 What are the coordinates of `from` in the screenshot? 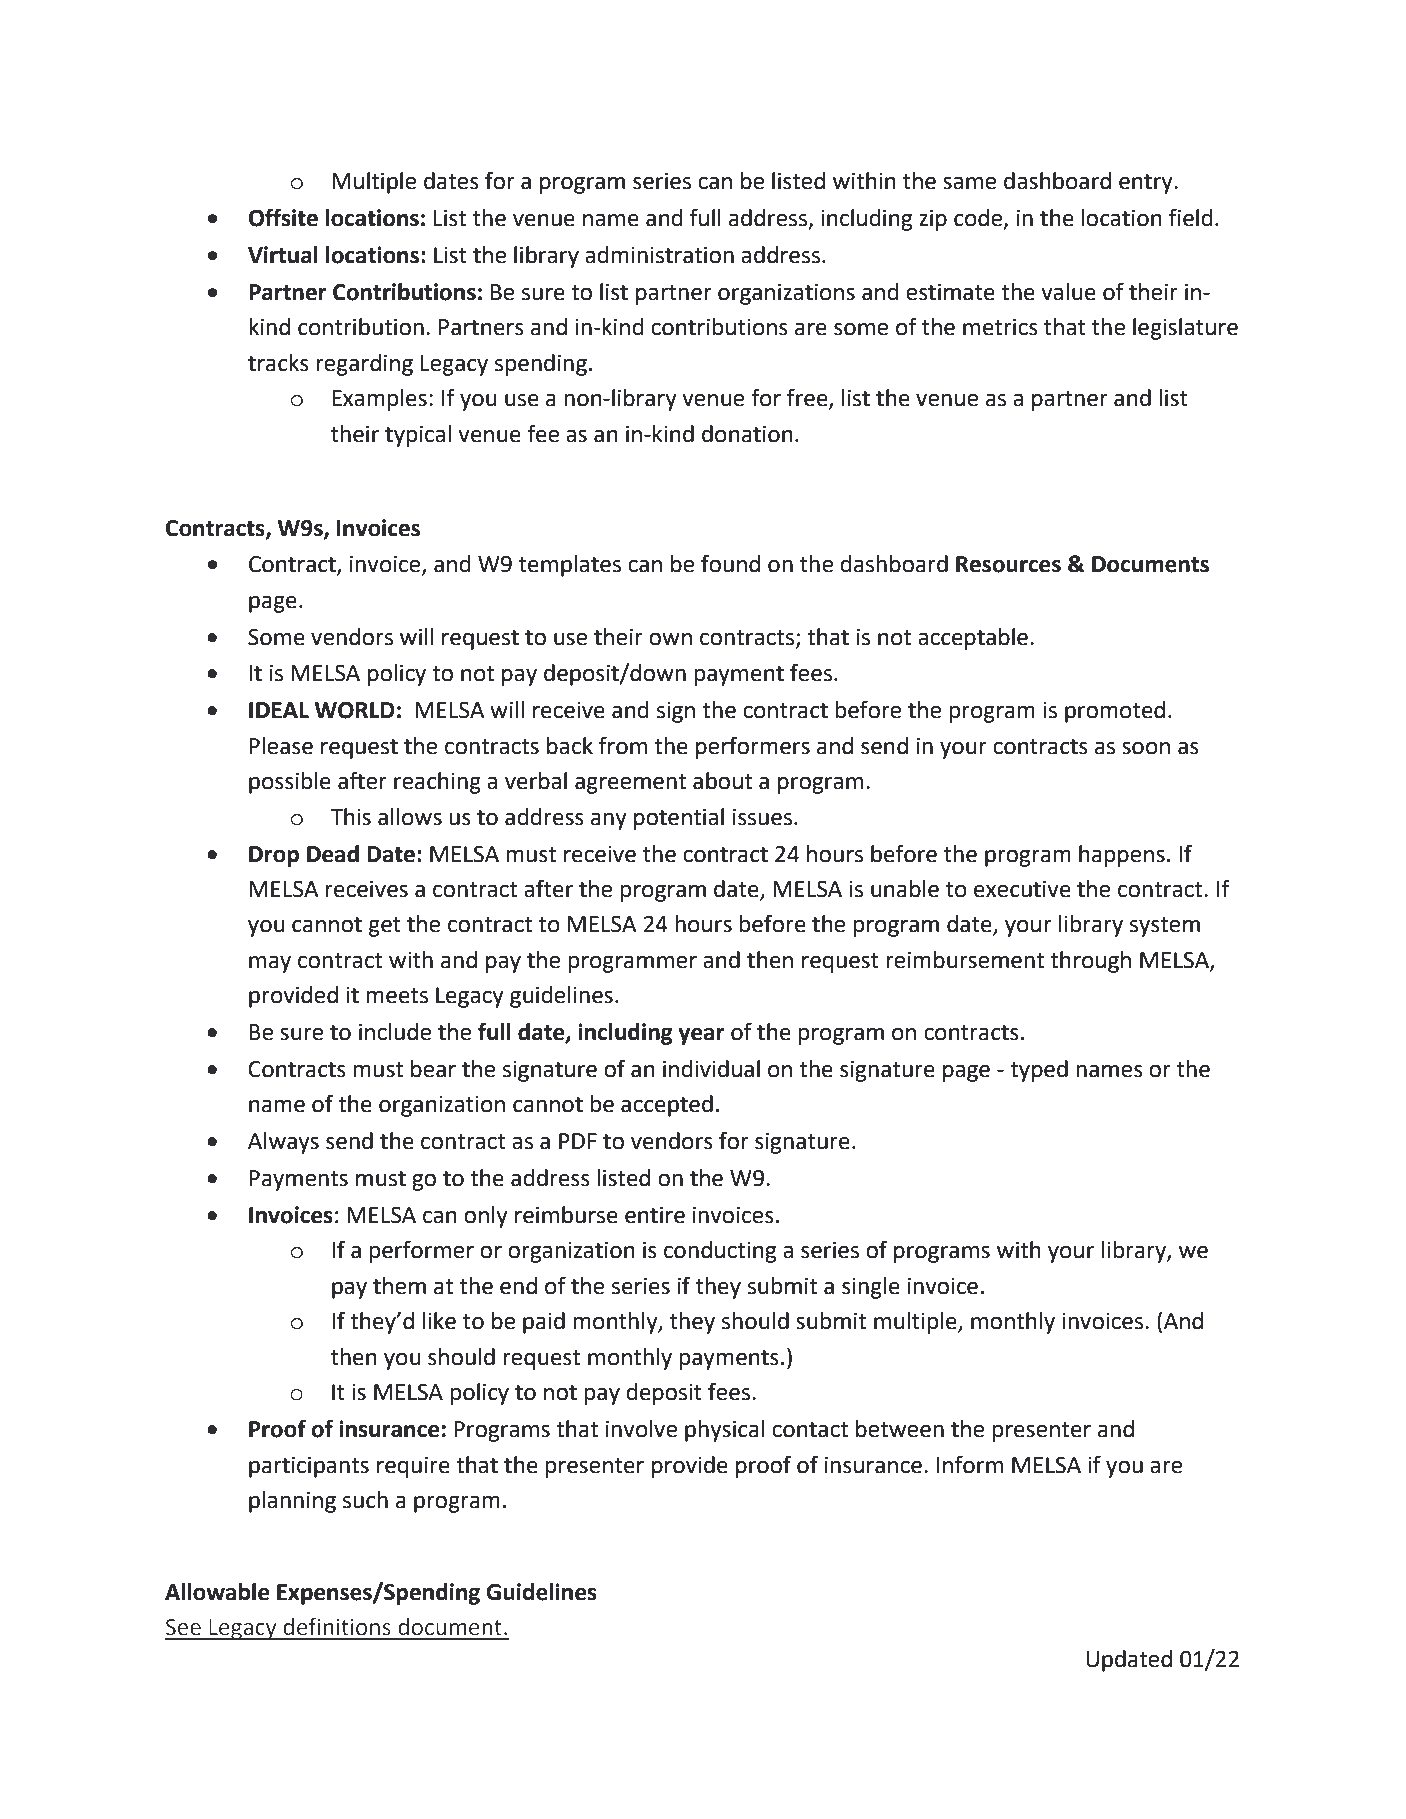 It's located at (623, 745).
